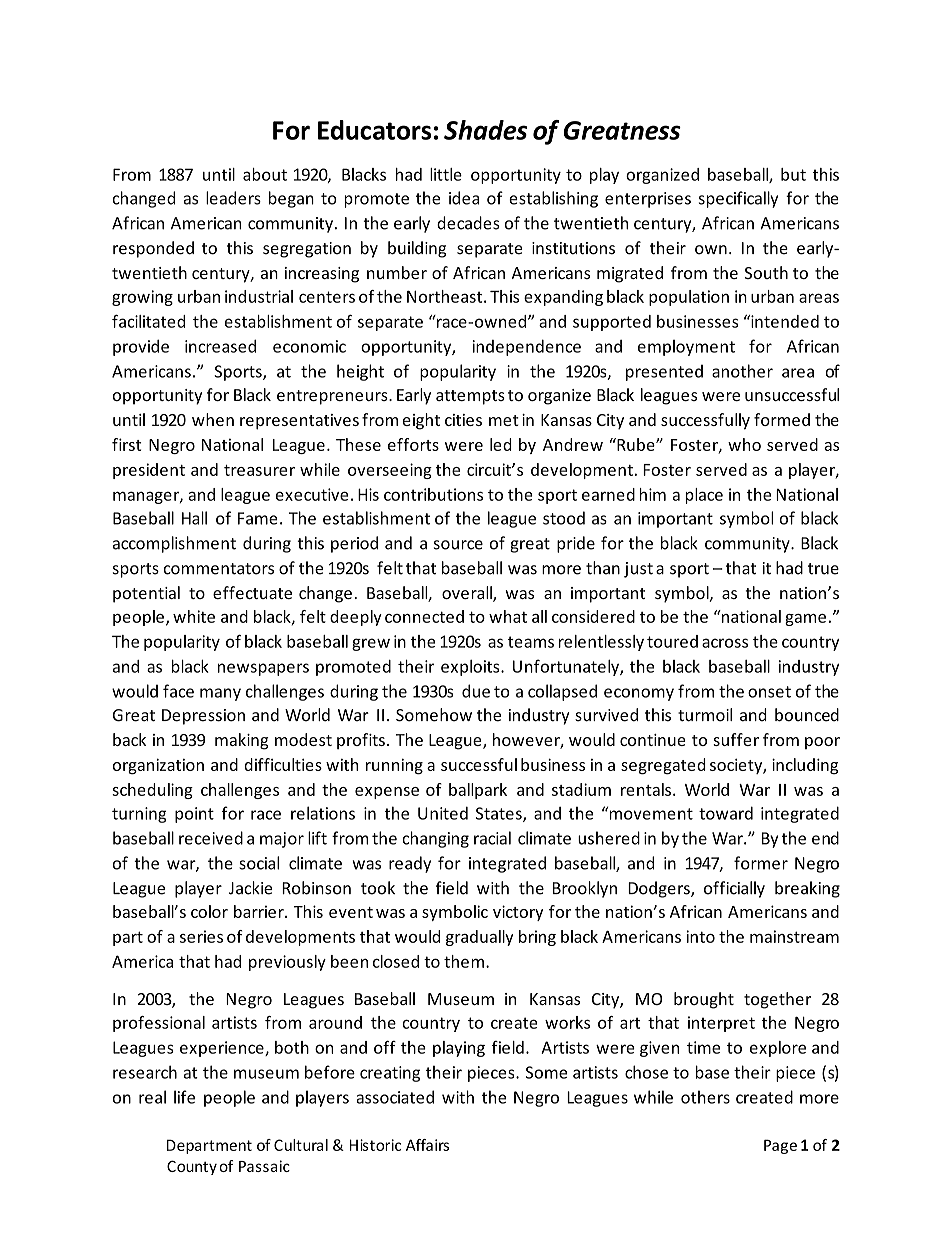 The height and width of the image is (1233, 952). Describe the element at coordinates (726, 813) in the image. I see `toward` at that location.
